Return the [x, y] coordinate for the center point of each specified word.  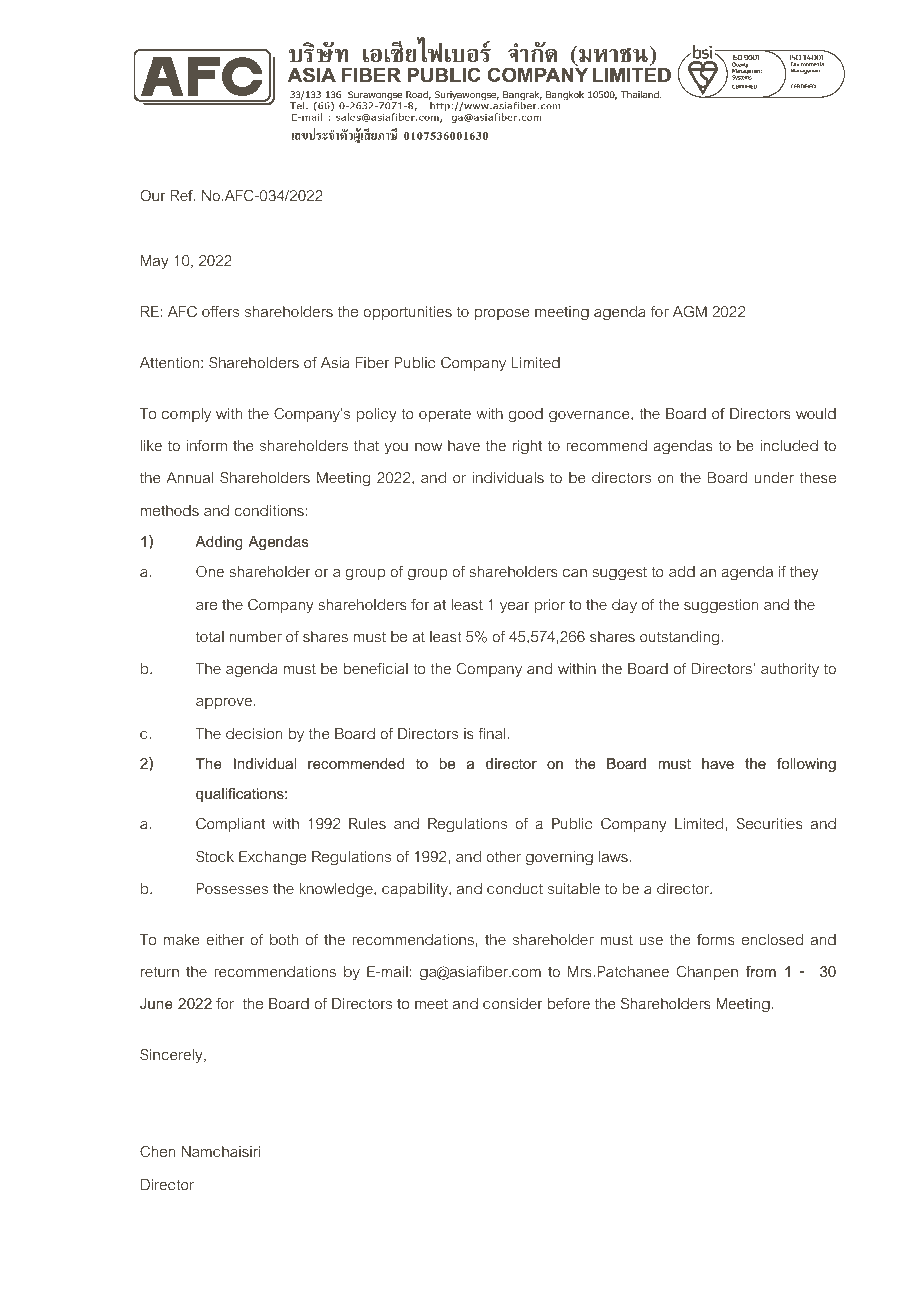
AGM [690, 311]
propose [502, 314]
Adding [219, 543]
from [761, 971]
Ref [183, 195]
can [575, 573]
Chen [157, 1151]
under [774, 477]
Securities [770, 823]
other [503, 856]
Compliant [230, 825]
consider [513, 1003]
